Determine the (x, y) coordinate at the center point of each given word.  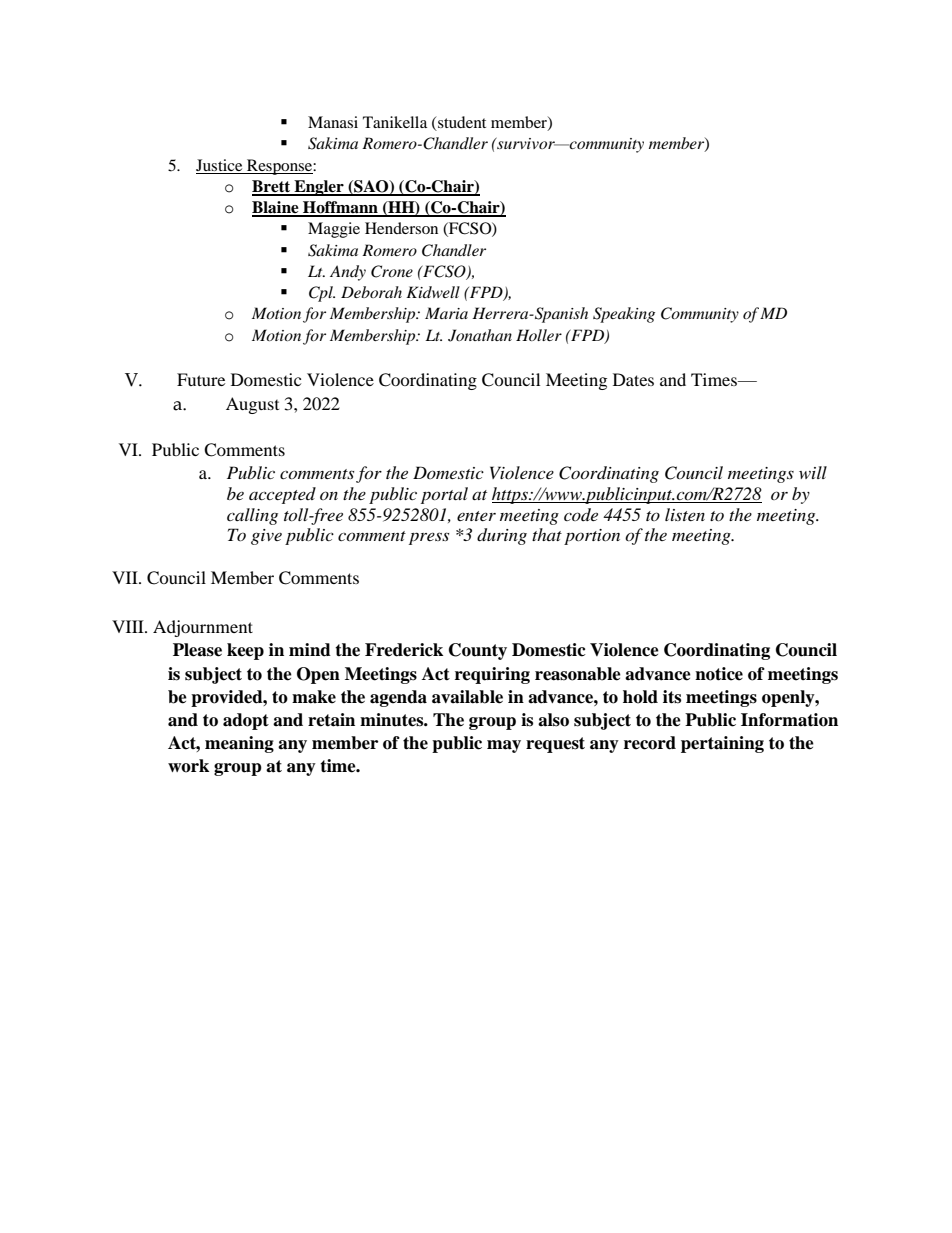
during (502, 536)
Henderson (401, 228)
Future (201, 379)
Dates (633, 379)
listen (685, 514)
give (266, 537)
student (461, 123)
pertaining (722, 744)
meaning (239, 744)
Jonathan (480, 335)
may (504, 746)
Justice (219, 165)
